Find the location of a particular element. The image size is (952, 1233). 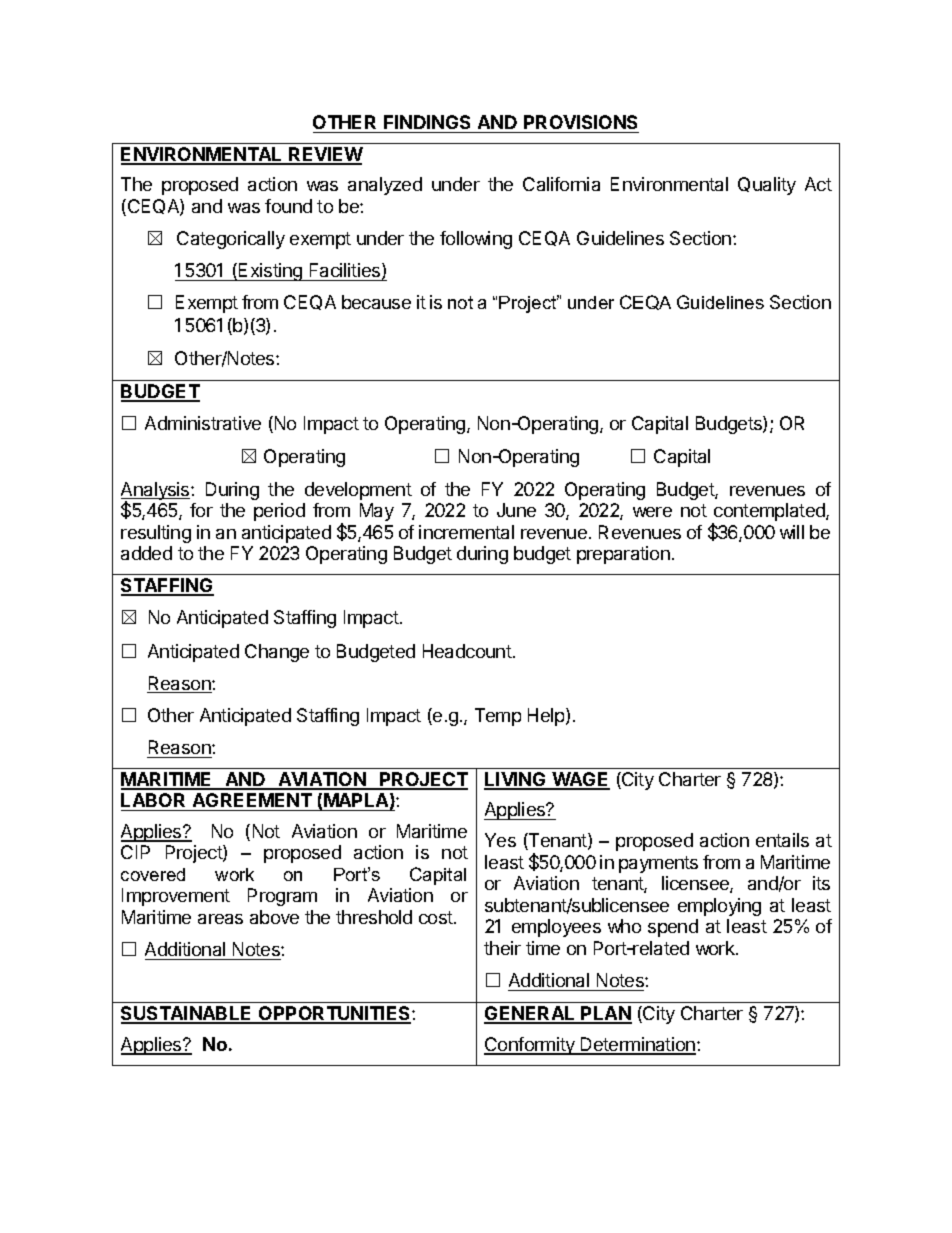

Conformity is located at coordinates (530, 1046).
